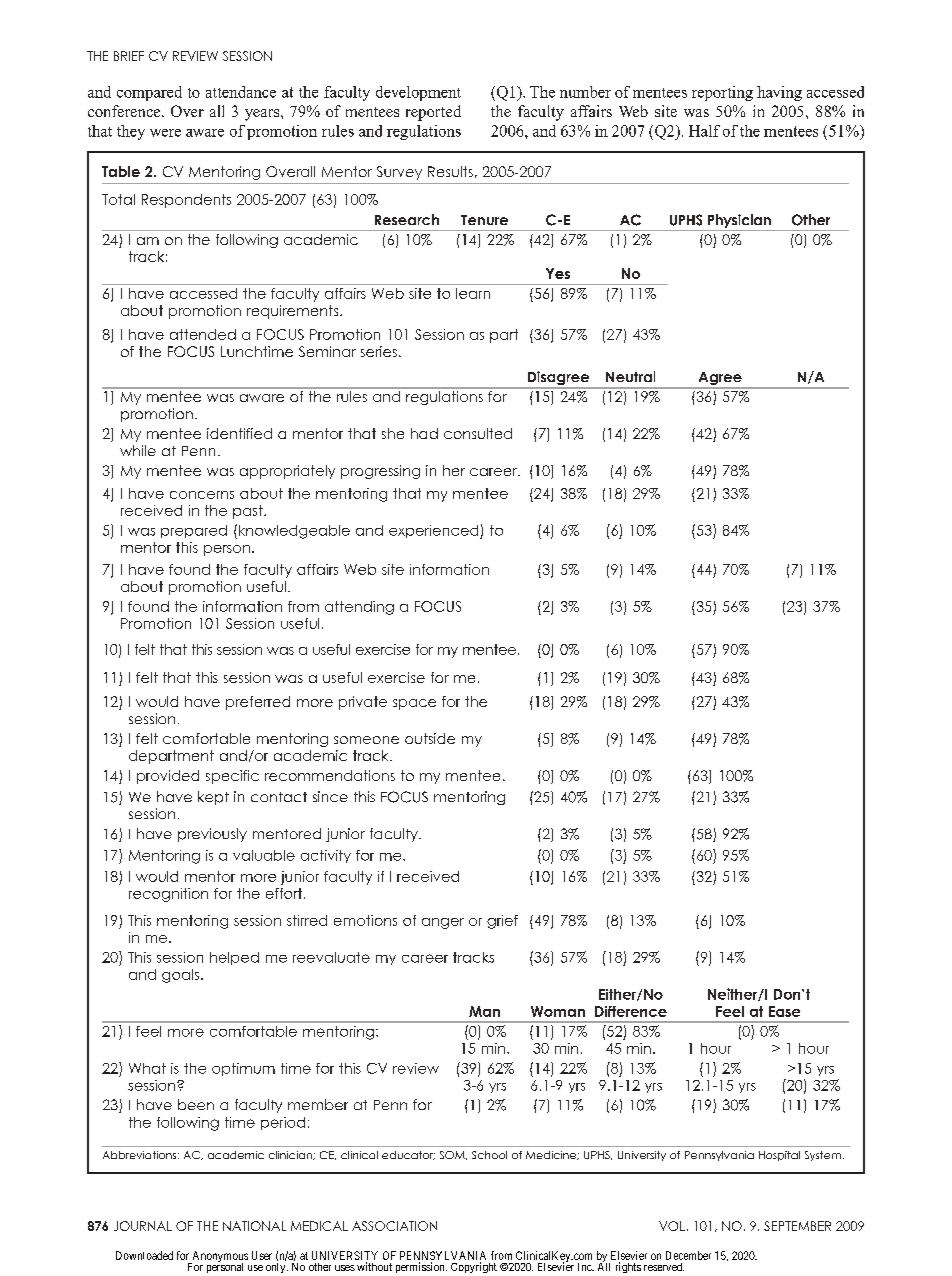  What do you see at coordinates (722, 93) in the screenshot?
I see `reporting` at bounding box center [722, 93].
